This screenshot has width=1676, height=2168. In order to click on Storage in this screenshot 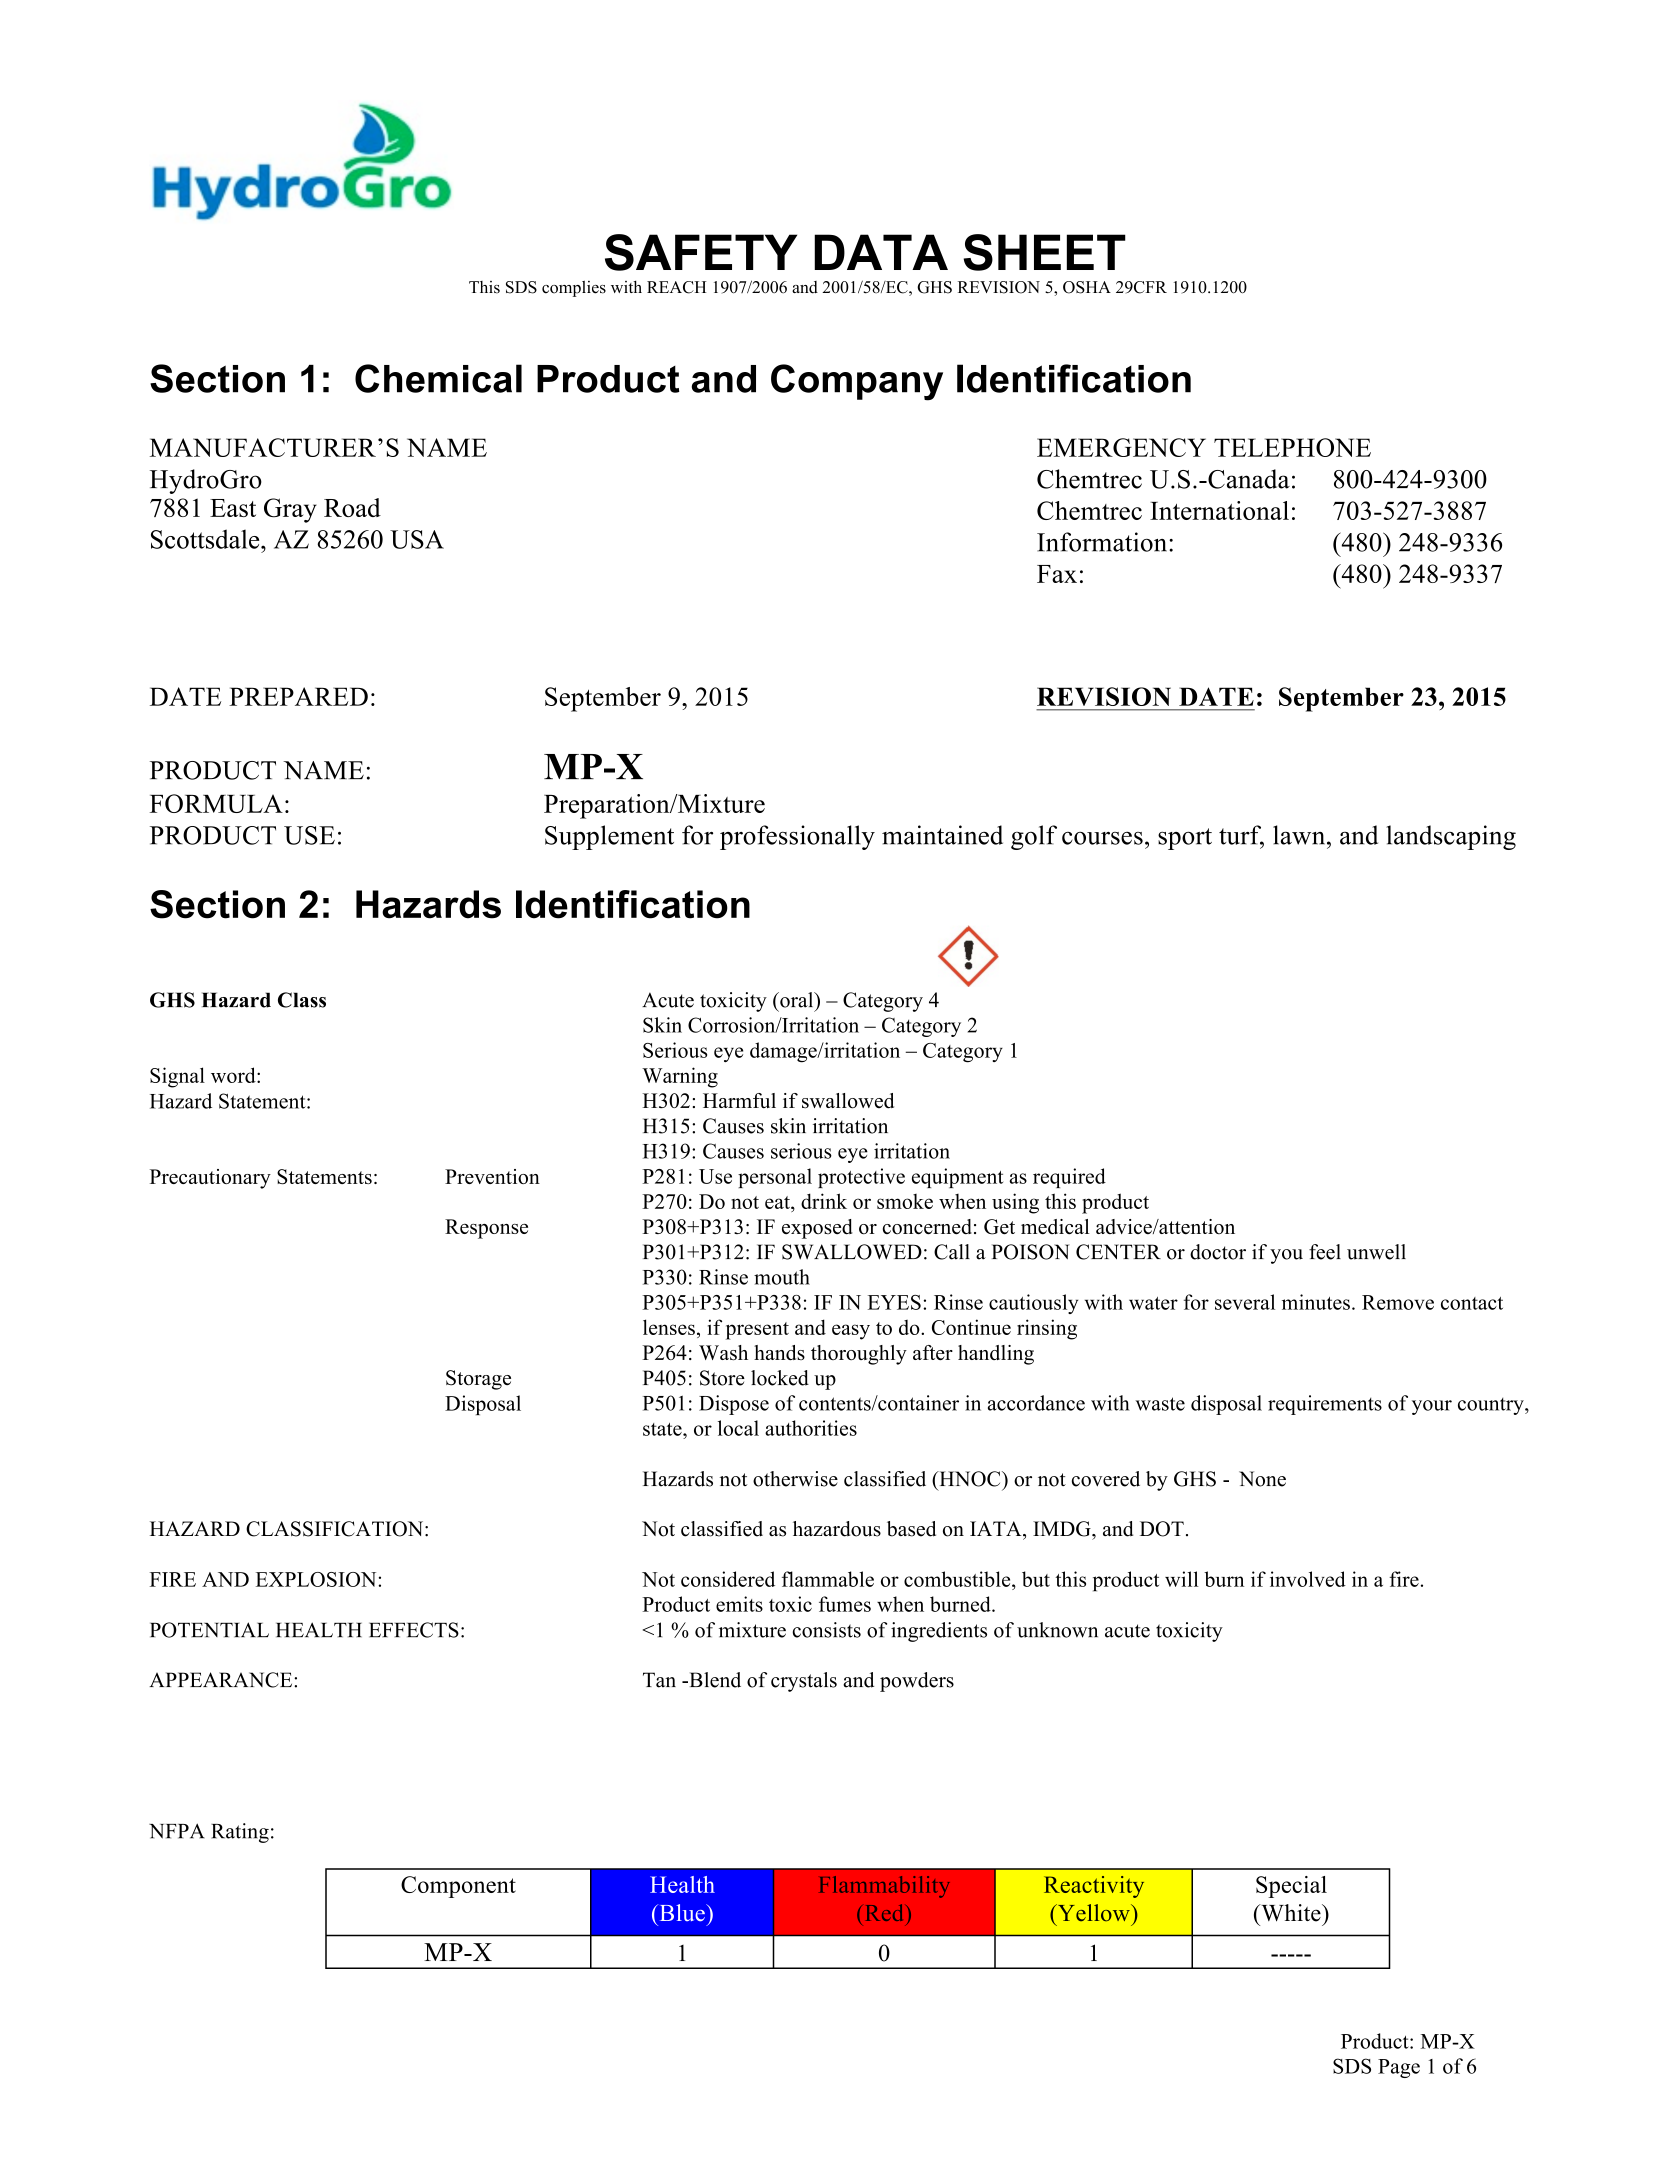, I will do `click(478, 1380)`.
